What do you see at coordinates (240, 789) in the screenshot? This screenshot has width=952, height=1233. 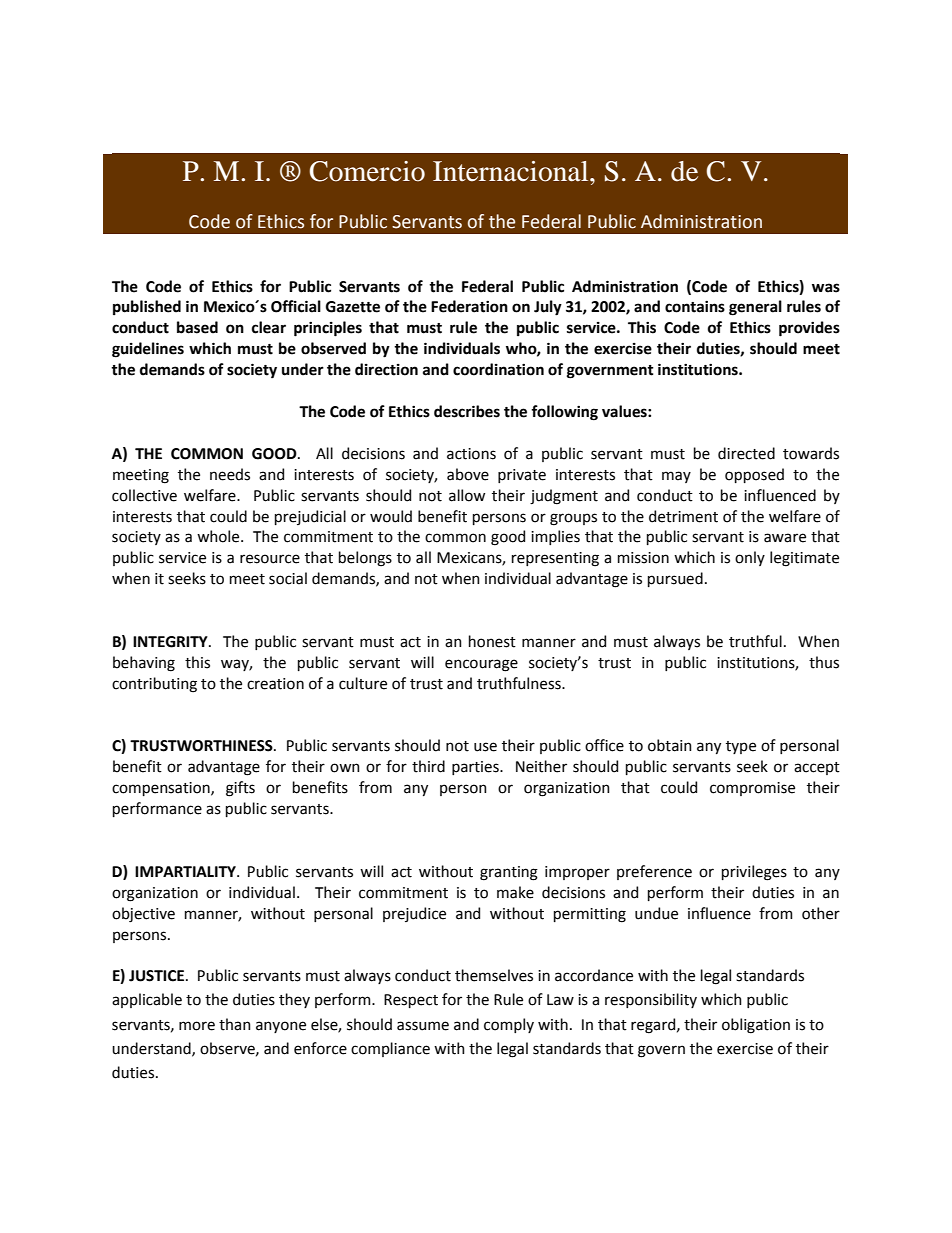 I see `gifts` at bounding box center [240, 789].
